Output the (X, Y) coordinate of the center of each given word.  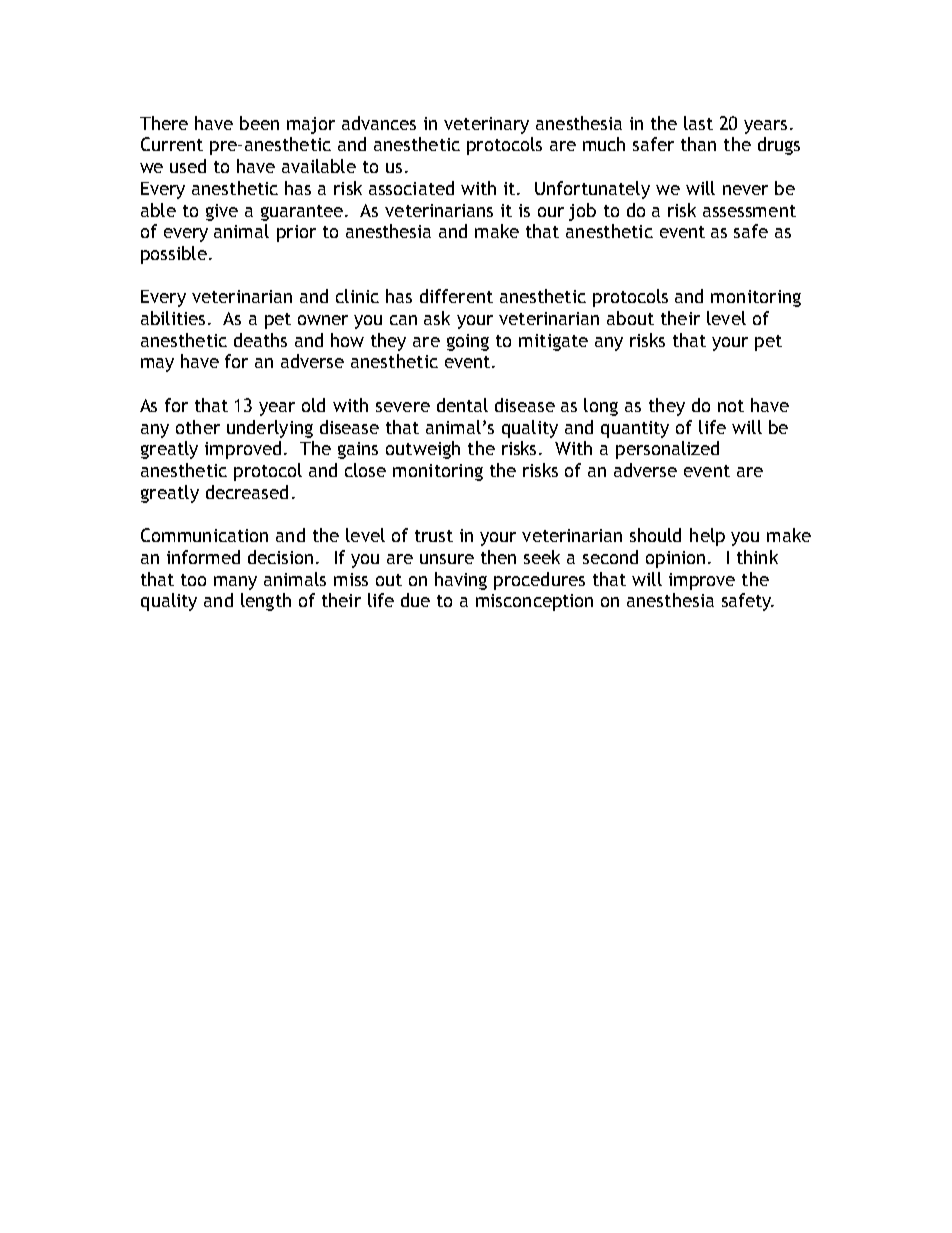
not (731, 406)
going (468, 342)
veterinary (486, 125)
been (259, 123)
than (698, 144)
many (235, 583)
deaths (260, 340)
